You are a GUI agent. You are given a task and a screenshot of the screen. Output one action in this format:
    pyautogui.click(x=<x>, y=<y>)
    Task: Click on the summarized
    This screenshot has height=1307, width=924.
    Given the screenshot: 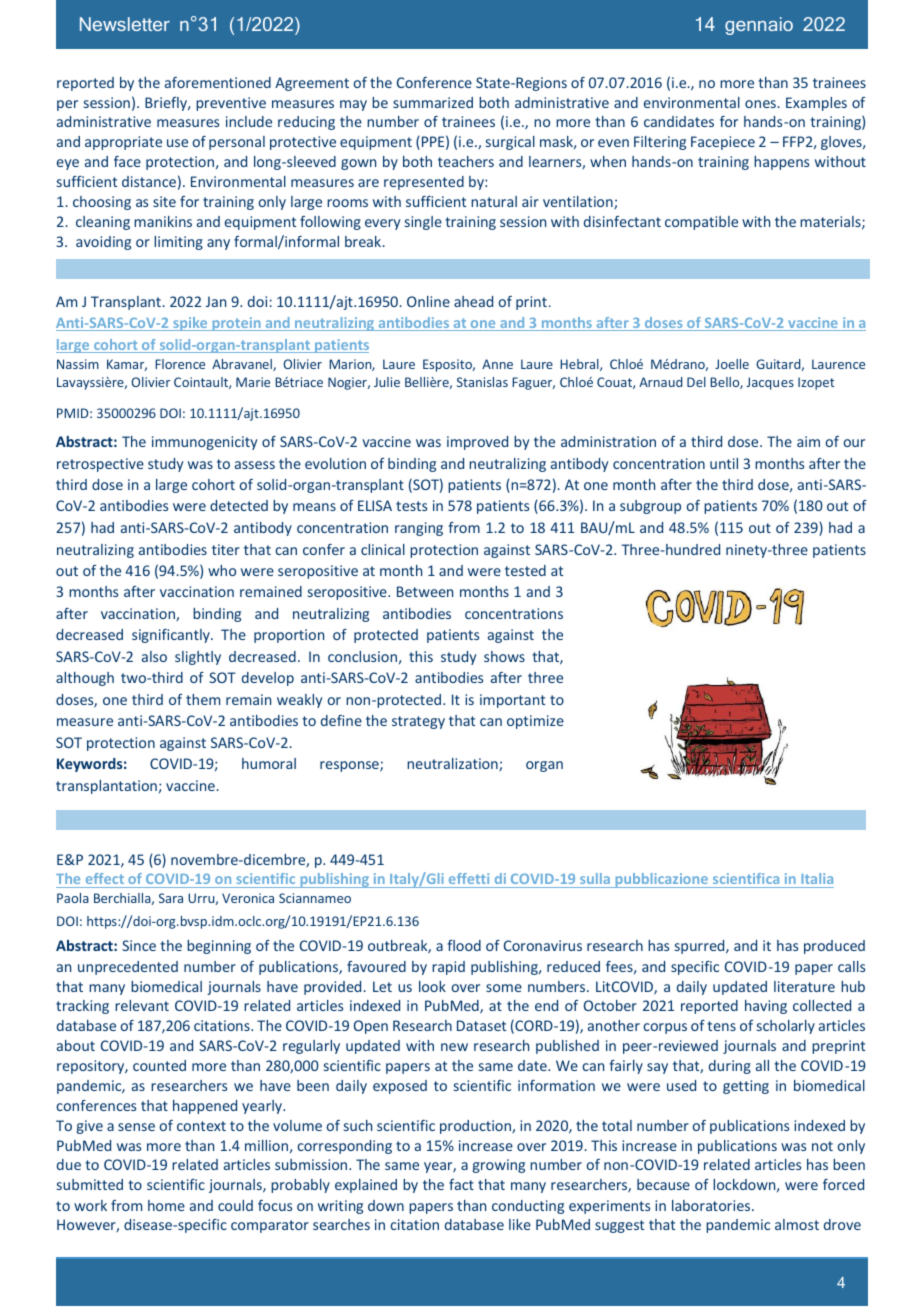 What is the action you would take?
    pyautogui.click(x=433, y=102)
